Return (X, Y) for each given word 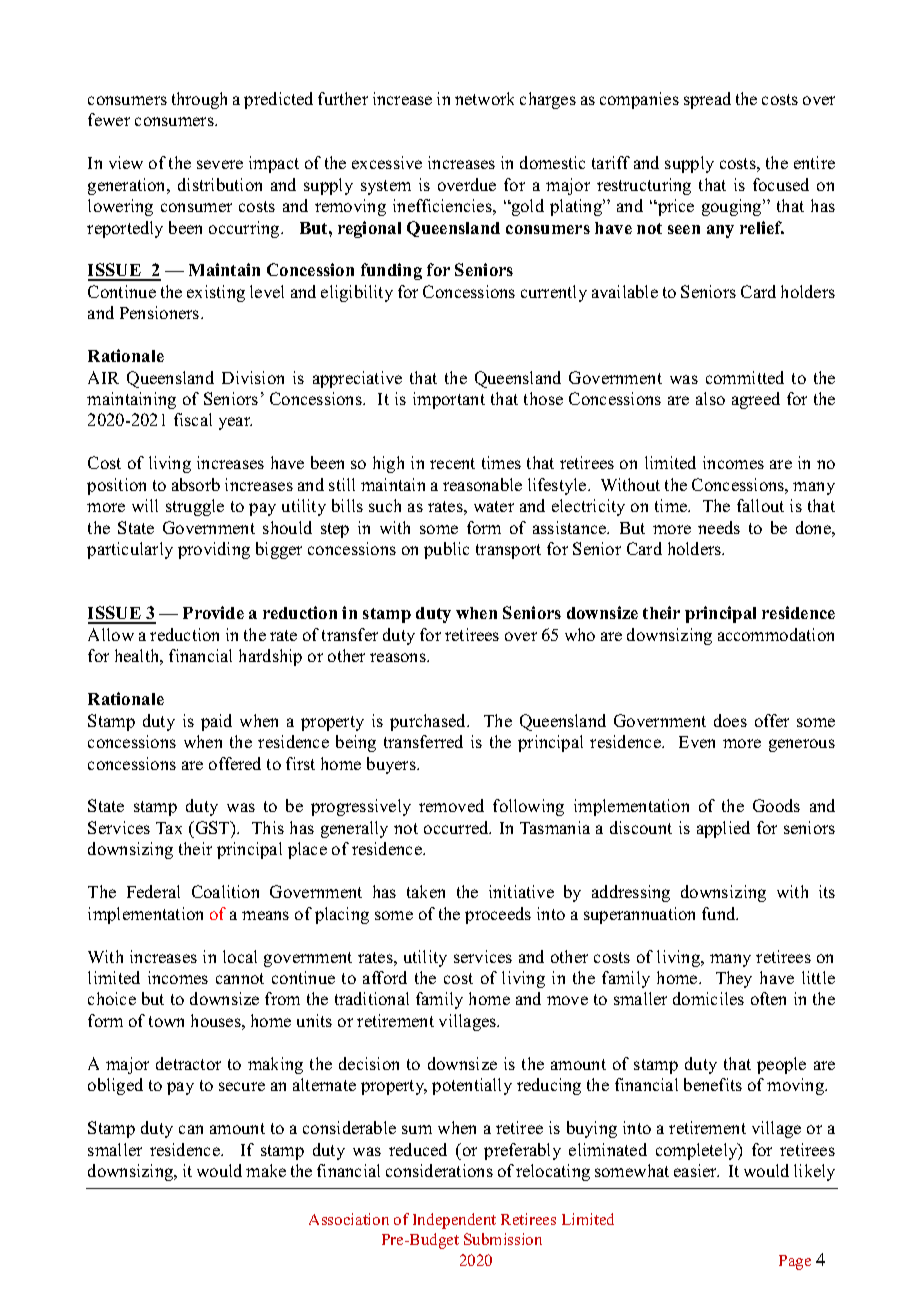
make (266, 1170)
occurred (457, 827)
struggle (195, 507)
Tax (169, 828)
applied (723, 829)
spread (707, 100)
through (199, 100)
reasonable (482, 484)
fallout (760, 505)
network (484, 98)
